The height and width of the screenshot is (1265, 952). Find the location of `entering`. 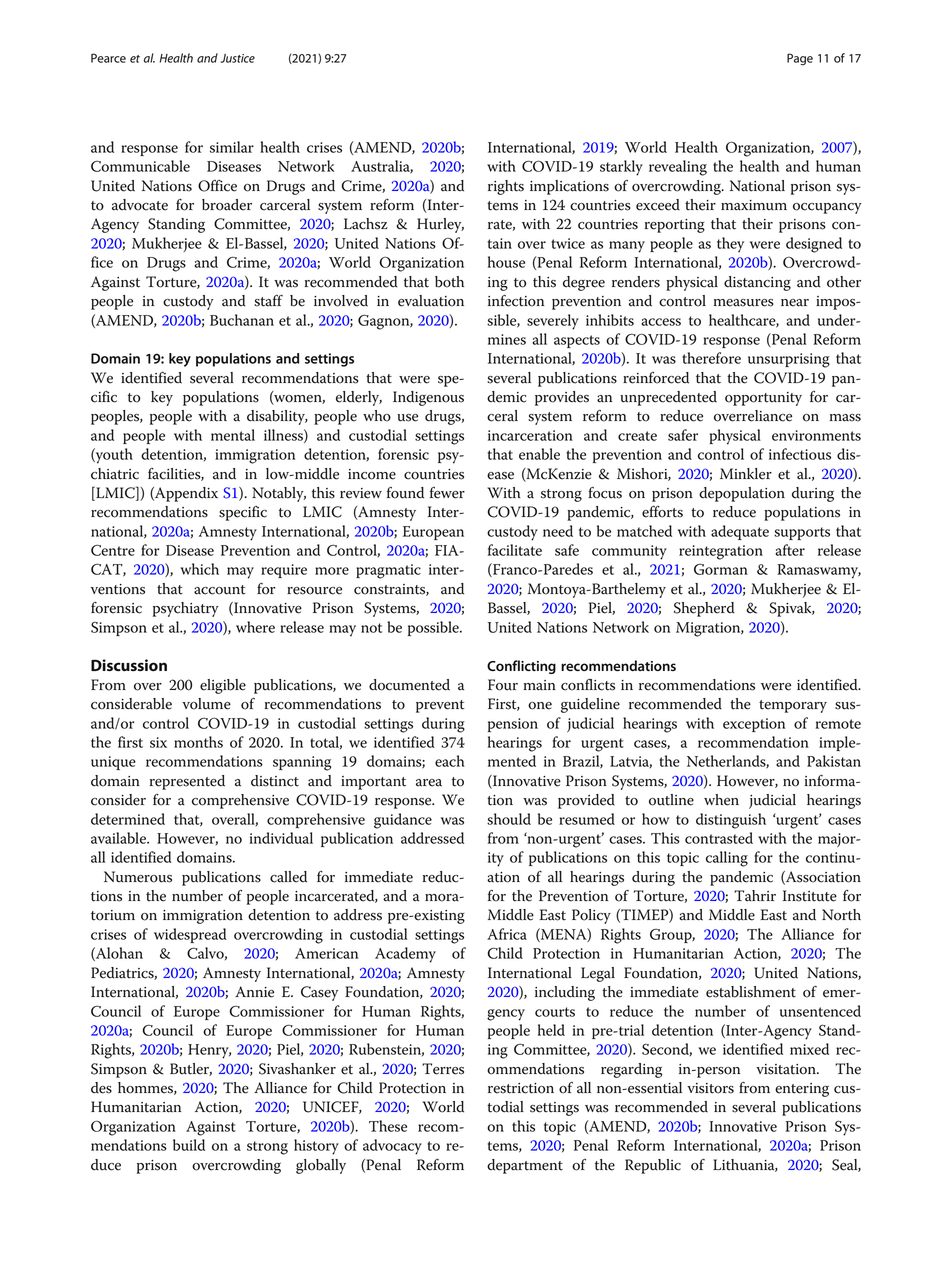

entering is located at coordinates (802, 1090).
